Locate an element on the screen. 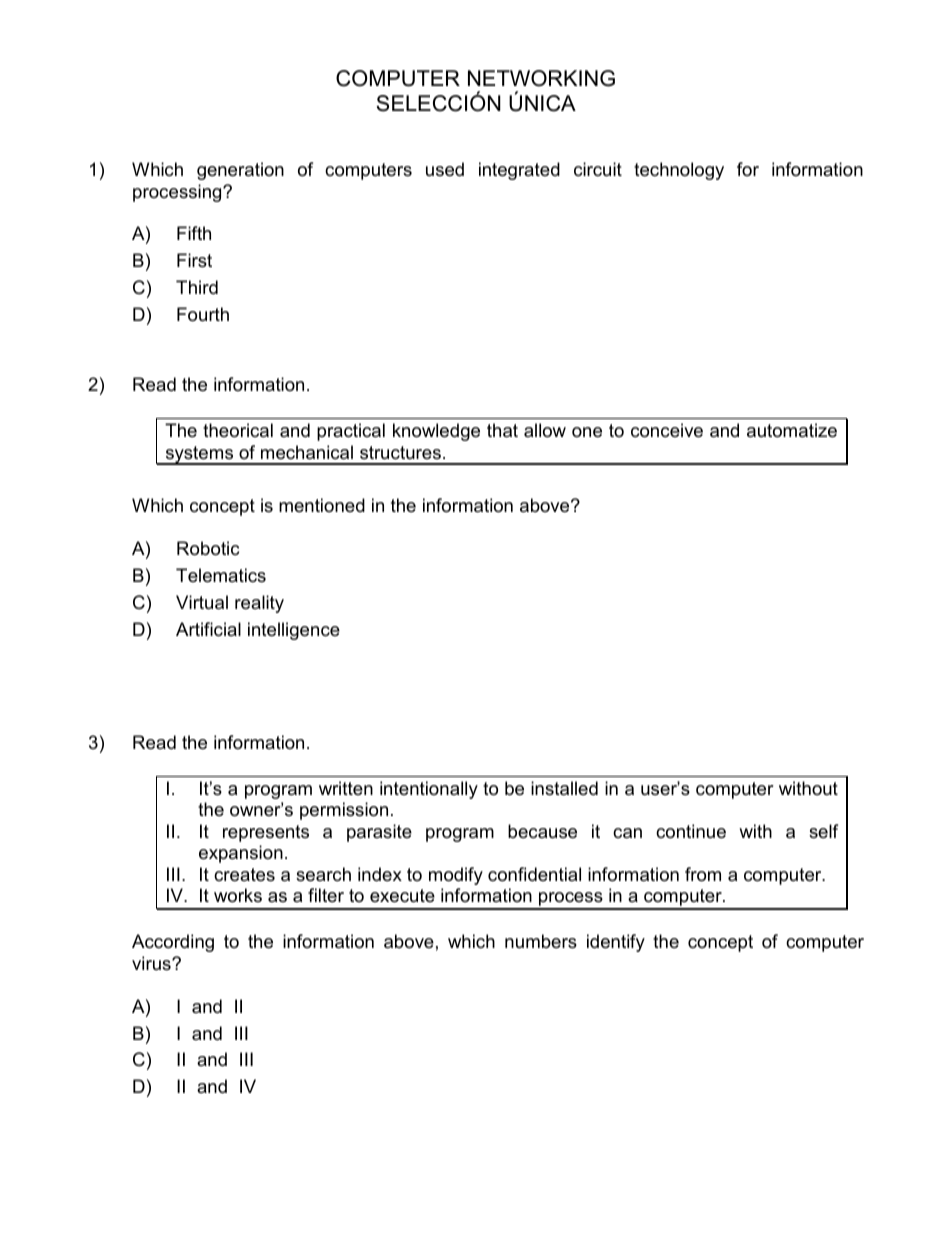 Image resolution: width=952 pixels, height=1233 pixels. NETWORKING is located at coordinates (541, 78).
